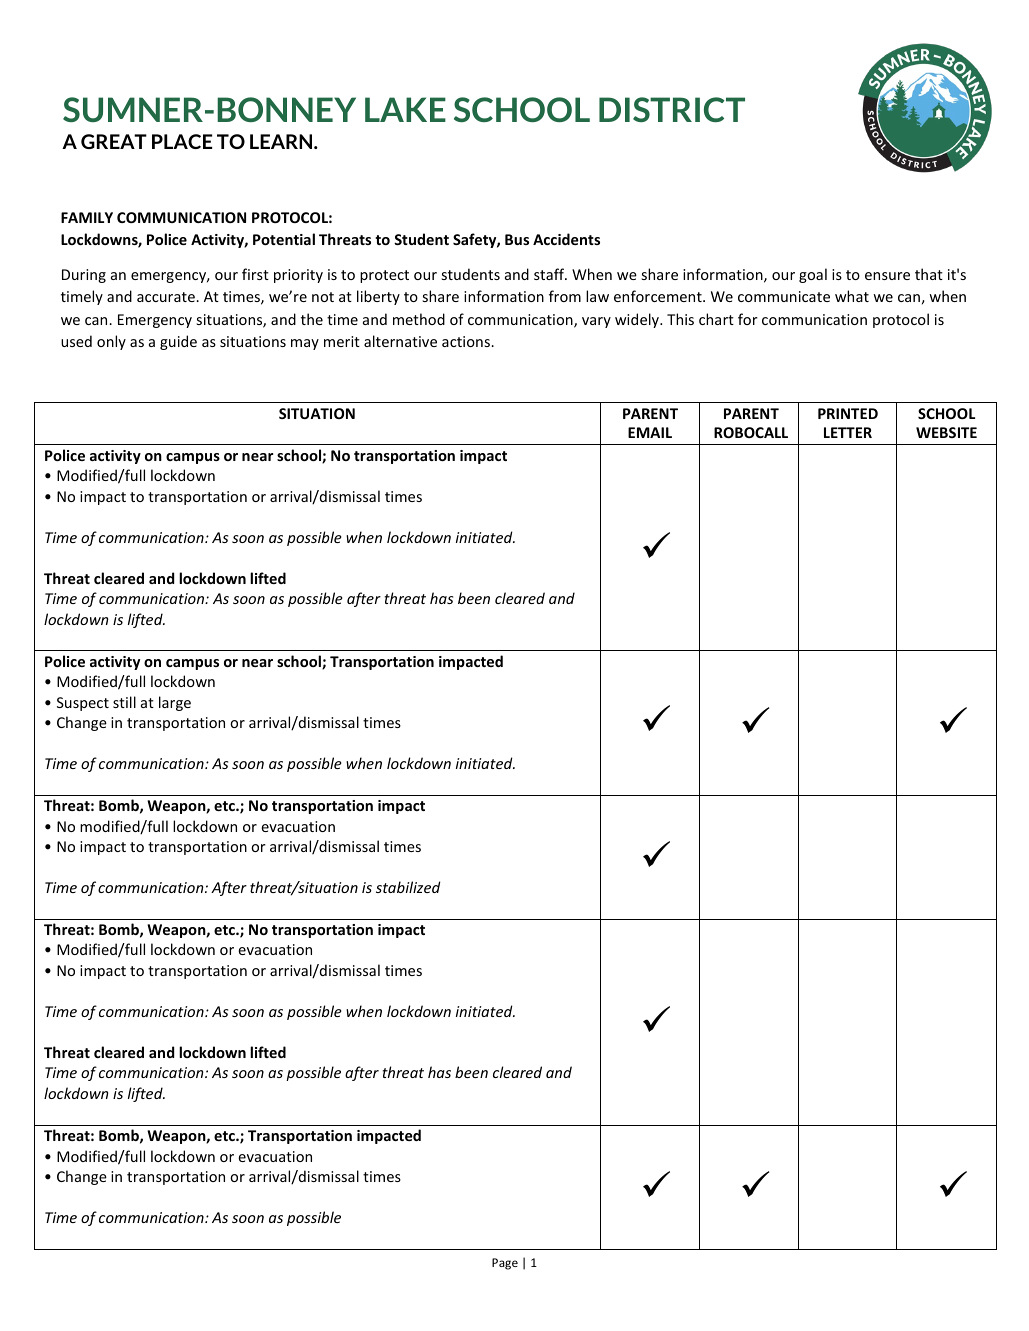  Describe the element at coordinates (124, 702) in the page. I see `still` at that location.
